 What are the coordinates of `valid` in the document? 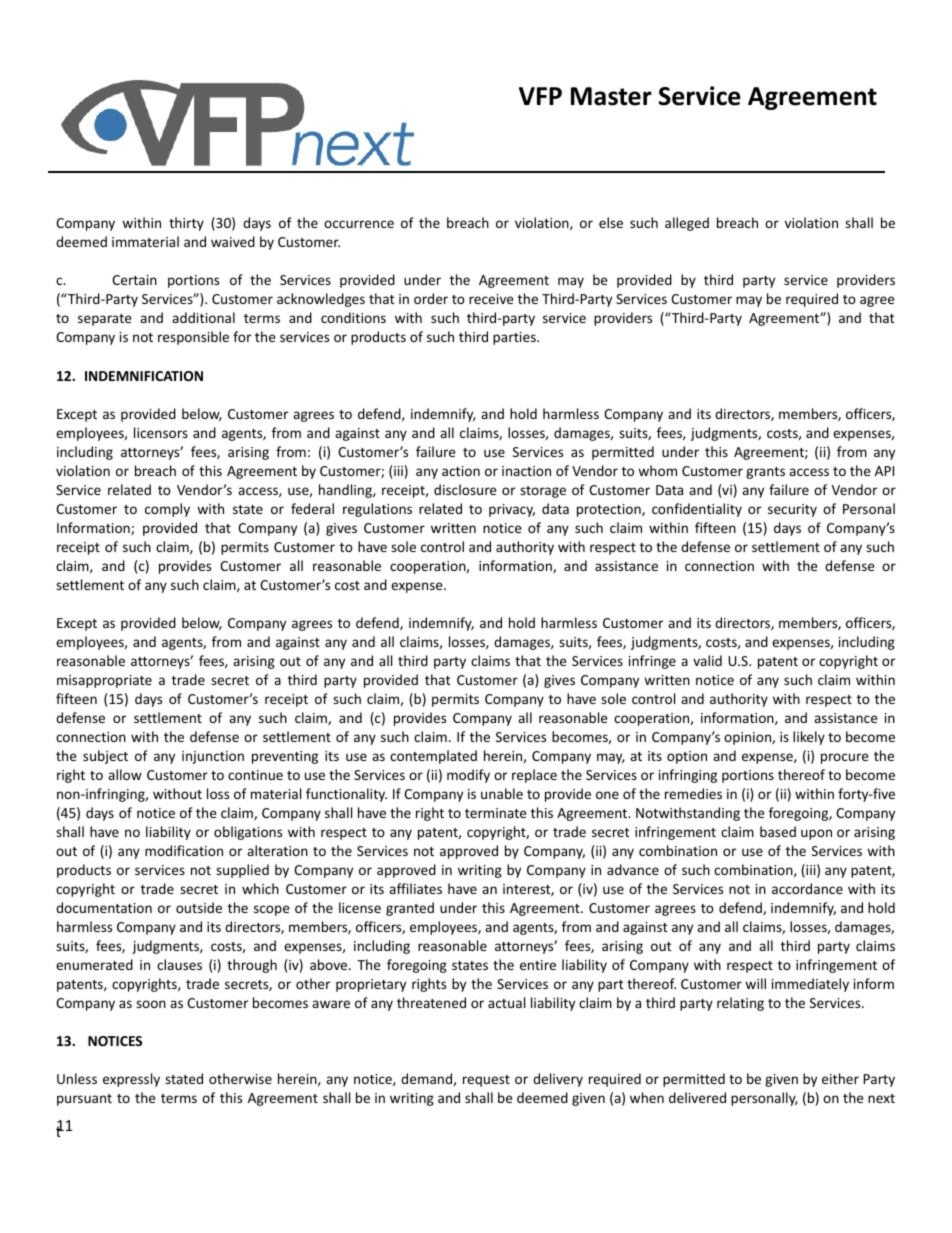 It's located at (707, 660).
